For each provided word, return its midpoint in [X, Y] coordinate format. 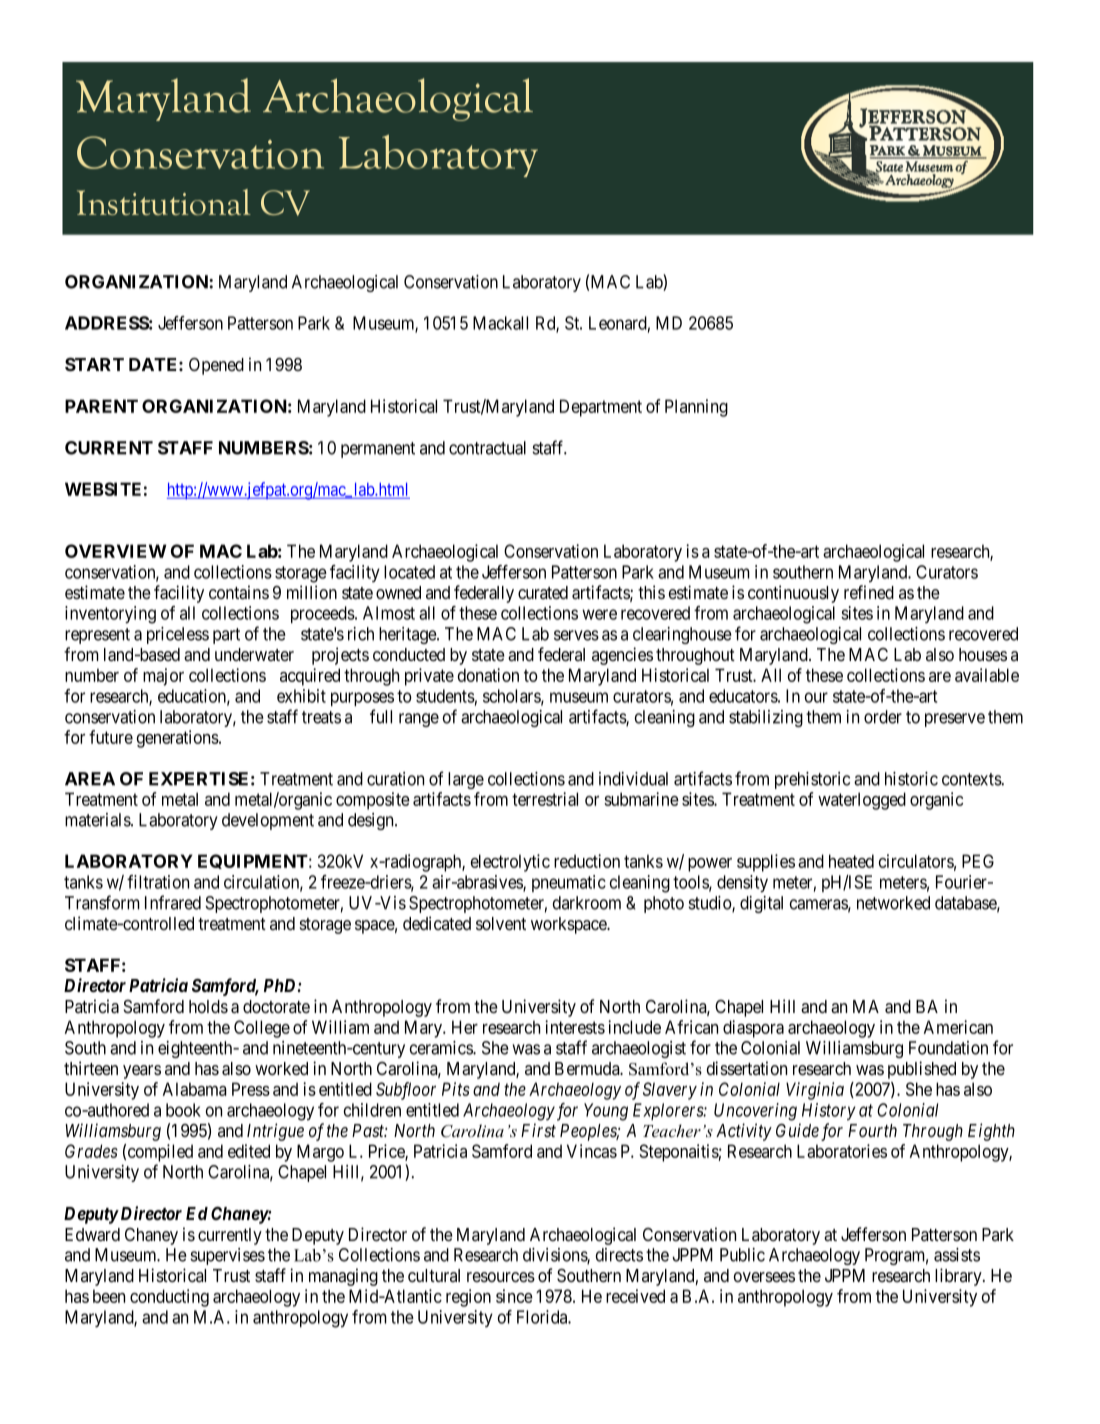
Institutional [164, 202]
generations [178, 739]
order [883, 717]
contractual [487, 448]
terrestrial [545, 799]
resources [501, 1277]
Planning [696, 408]
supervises [227, 1256]
